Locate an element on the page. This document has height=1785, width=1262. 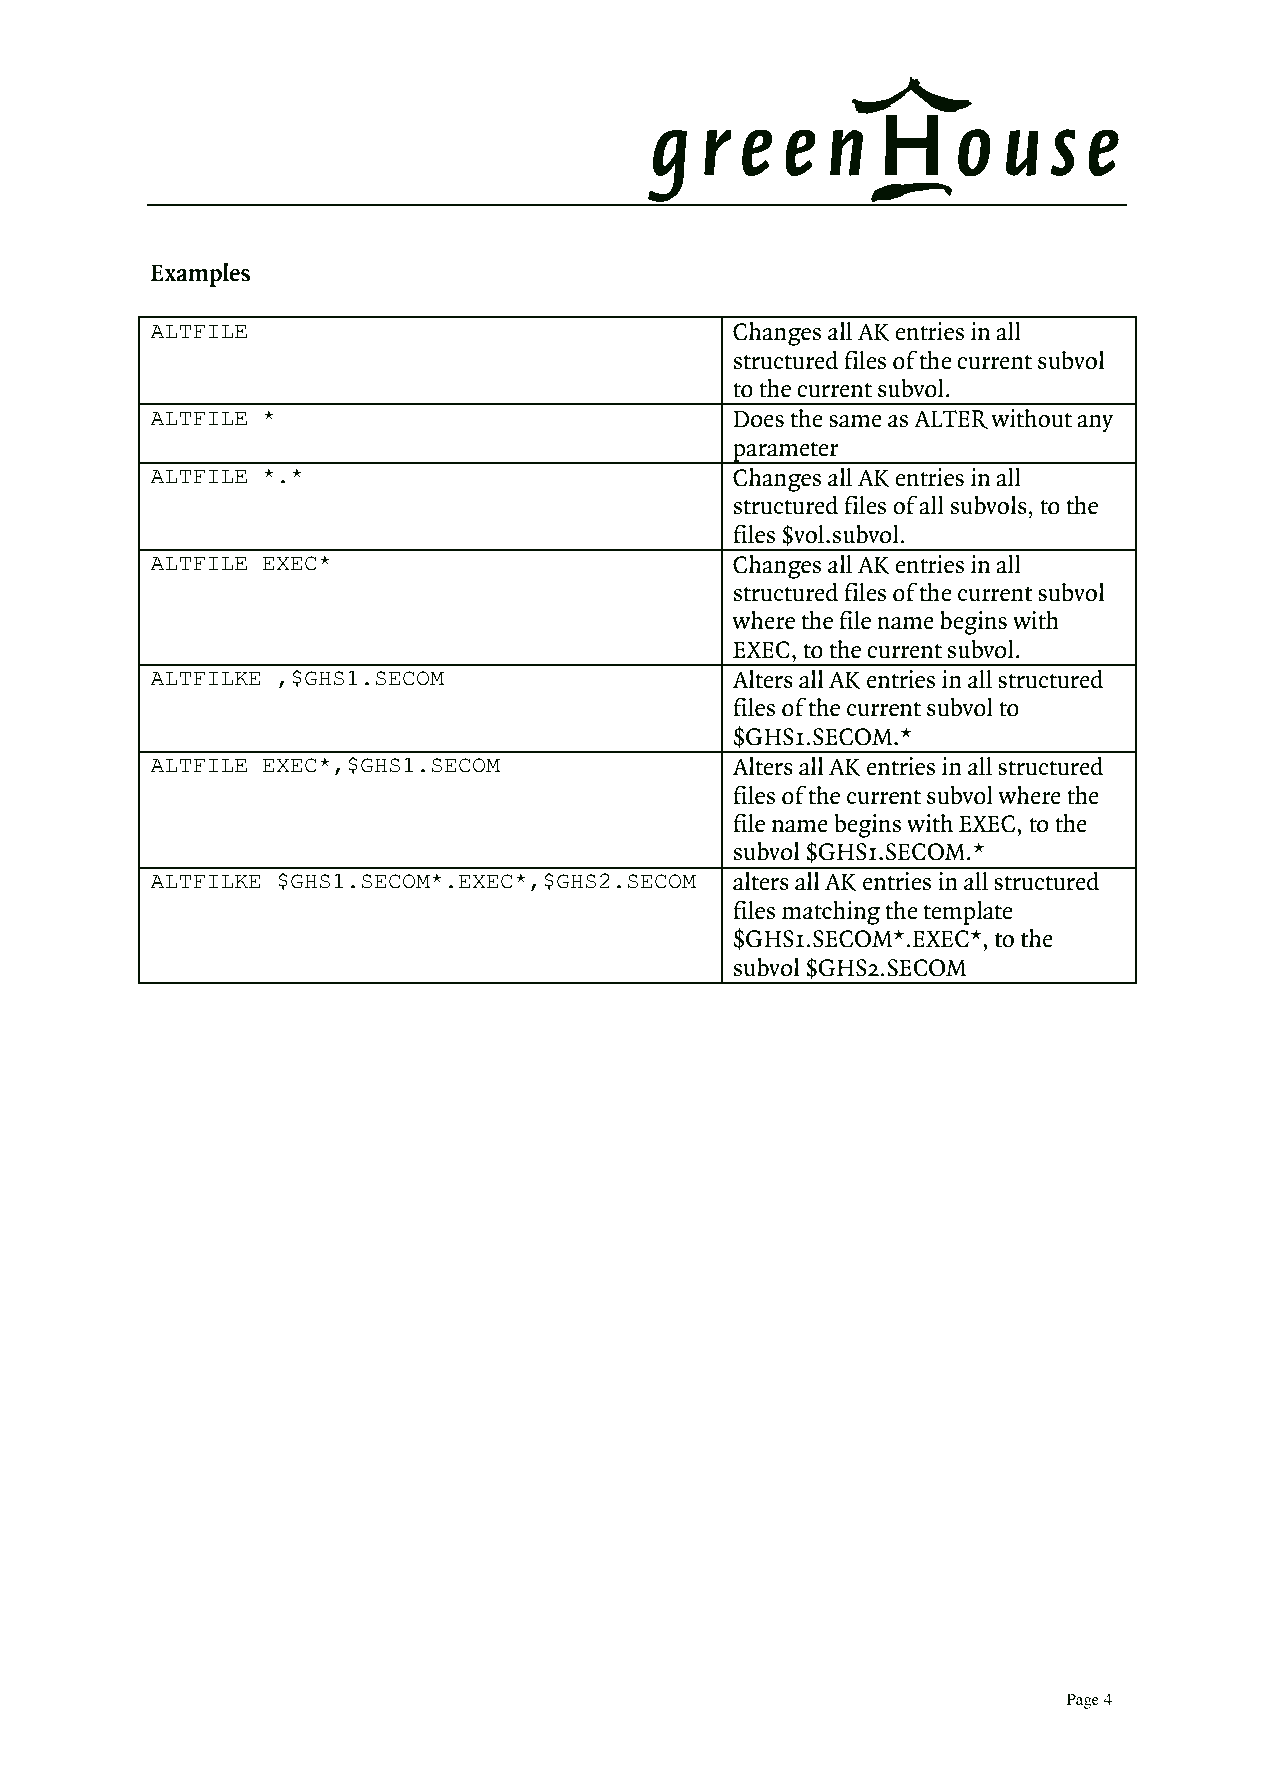
same is located at coordinates (855, 421).
